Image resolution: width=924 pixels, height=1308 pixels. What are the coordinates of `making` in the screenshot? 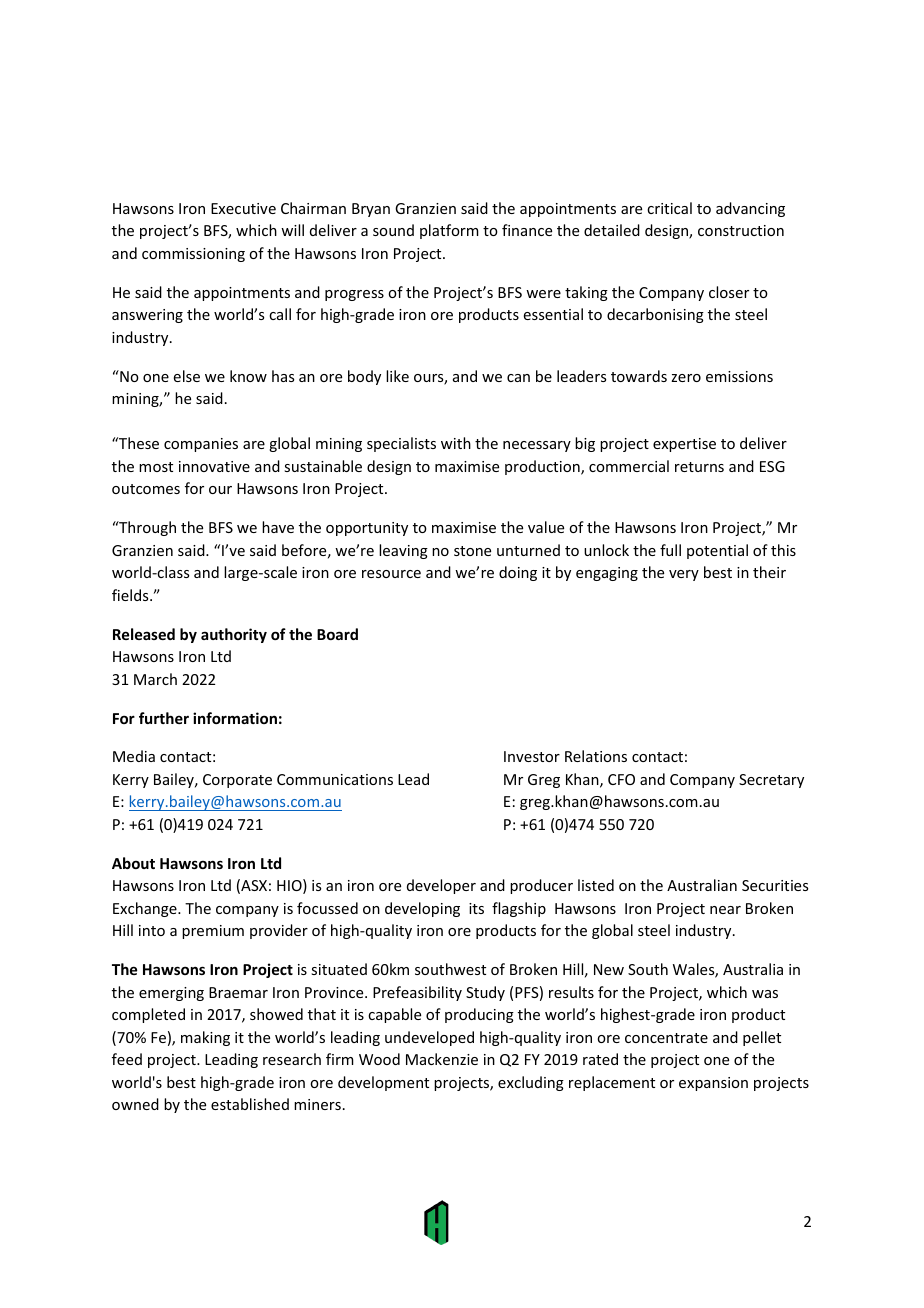 It's located at (205, 1038).
